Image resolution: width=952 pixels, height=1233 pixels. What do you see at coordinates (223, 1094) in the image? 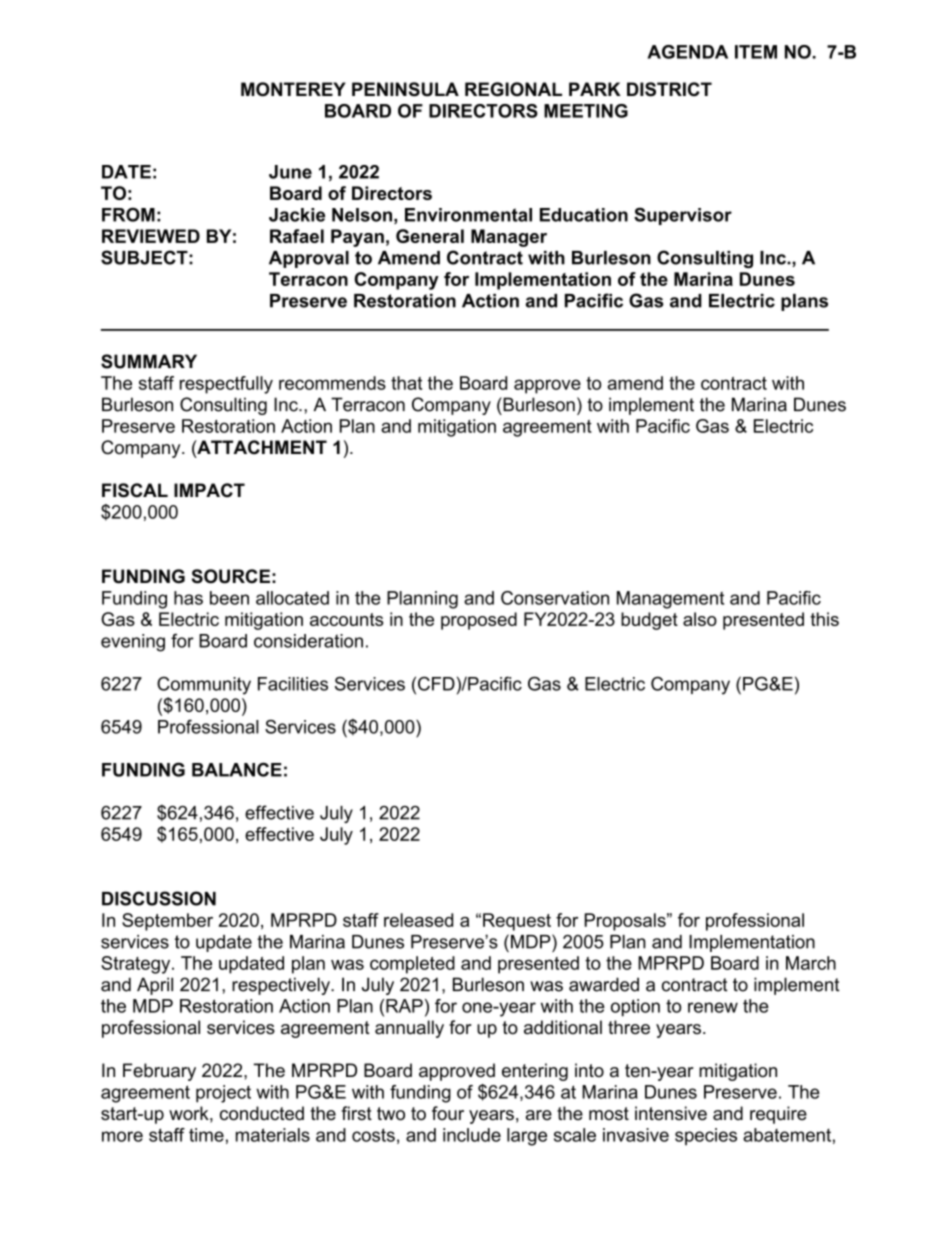
I see `project` at bounding box center [223, 1094].
